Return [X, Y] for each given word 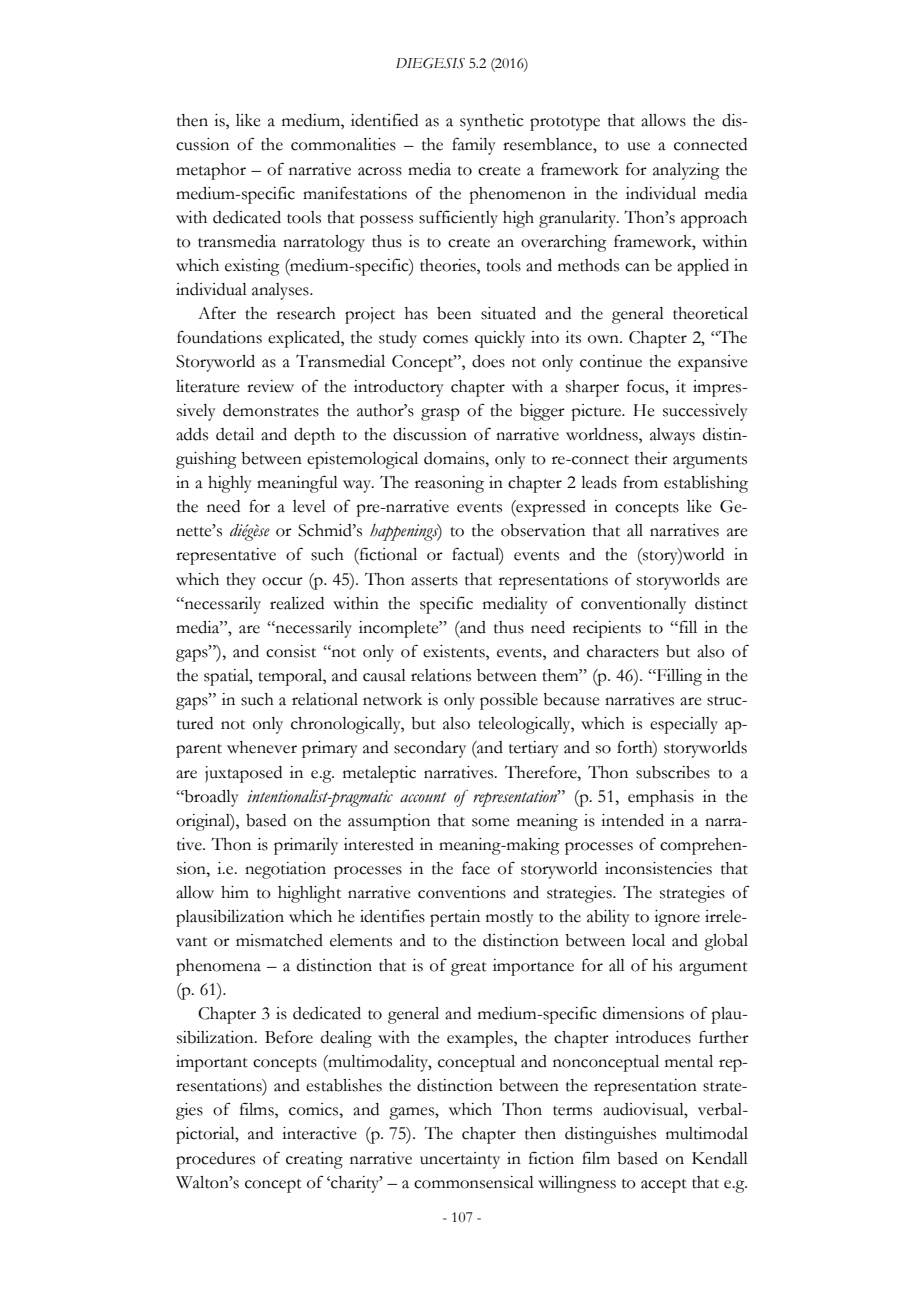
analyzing [686, 171]
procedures [215, 1160]
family [474, 146]
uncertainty [460, 1160]
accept [664, 1186]
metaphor [211, 171]
